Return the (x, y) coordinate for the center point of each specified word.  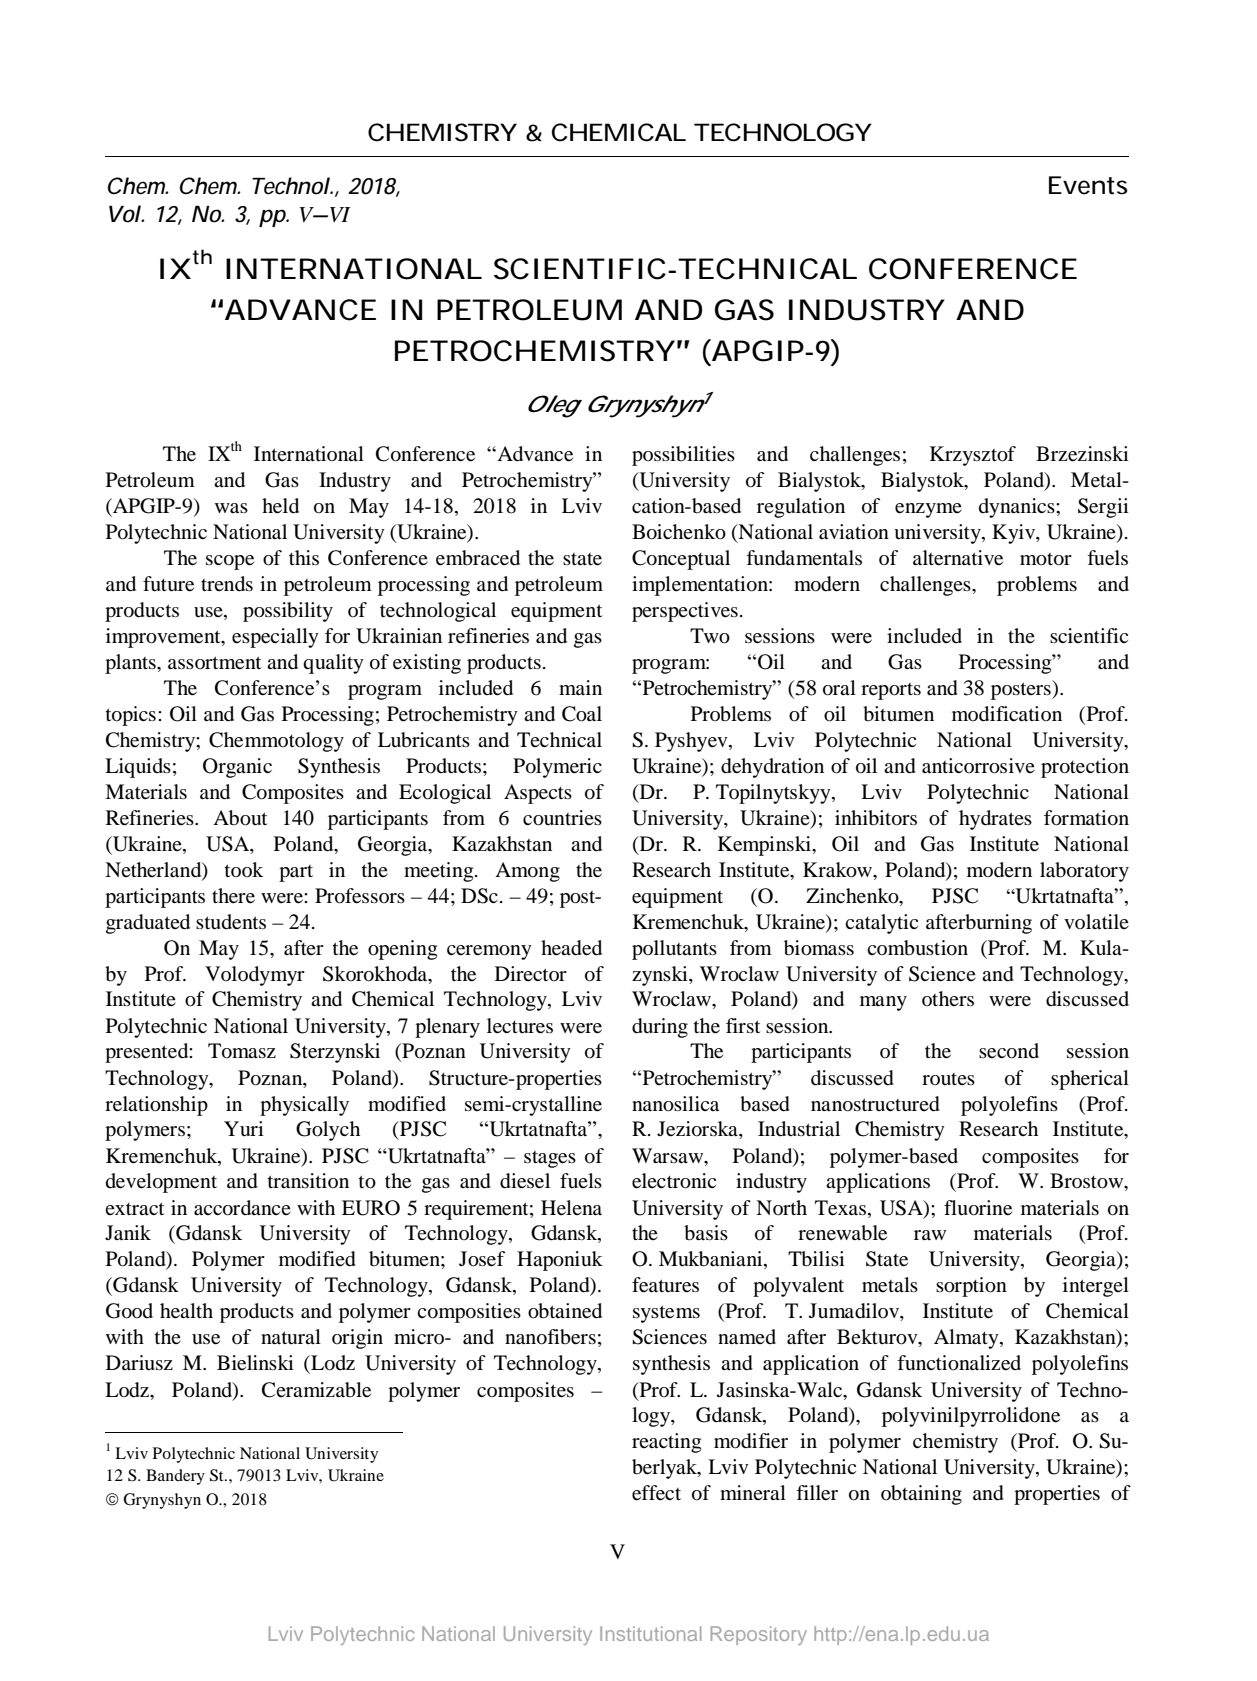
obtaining (921, 1495)
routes (948, 1079)
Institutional (650, 1633)
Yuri (244, 1128)
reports (891, 691)
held (280, 506)
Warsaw (669, 1156)
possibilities (683, 456)
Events (1088, 185)
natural (291, 1336)
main (580, 687)
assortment (214, 663)
